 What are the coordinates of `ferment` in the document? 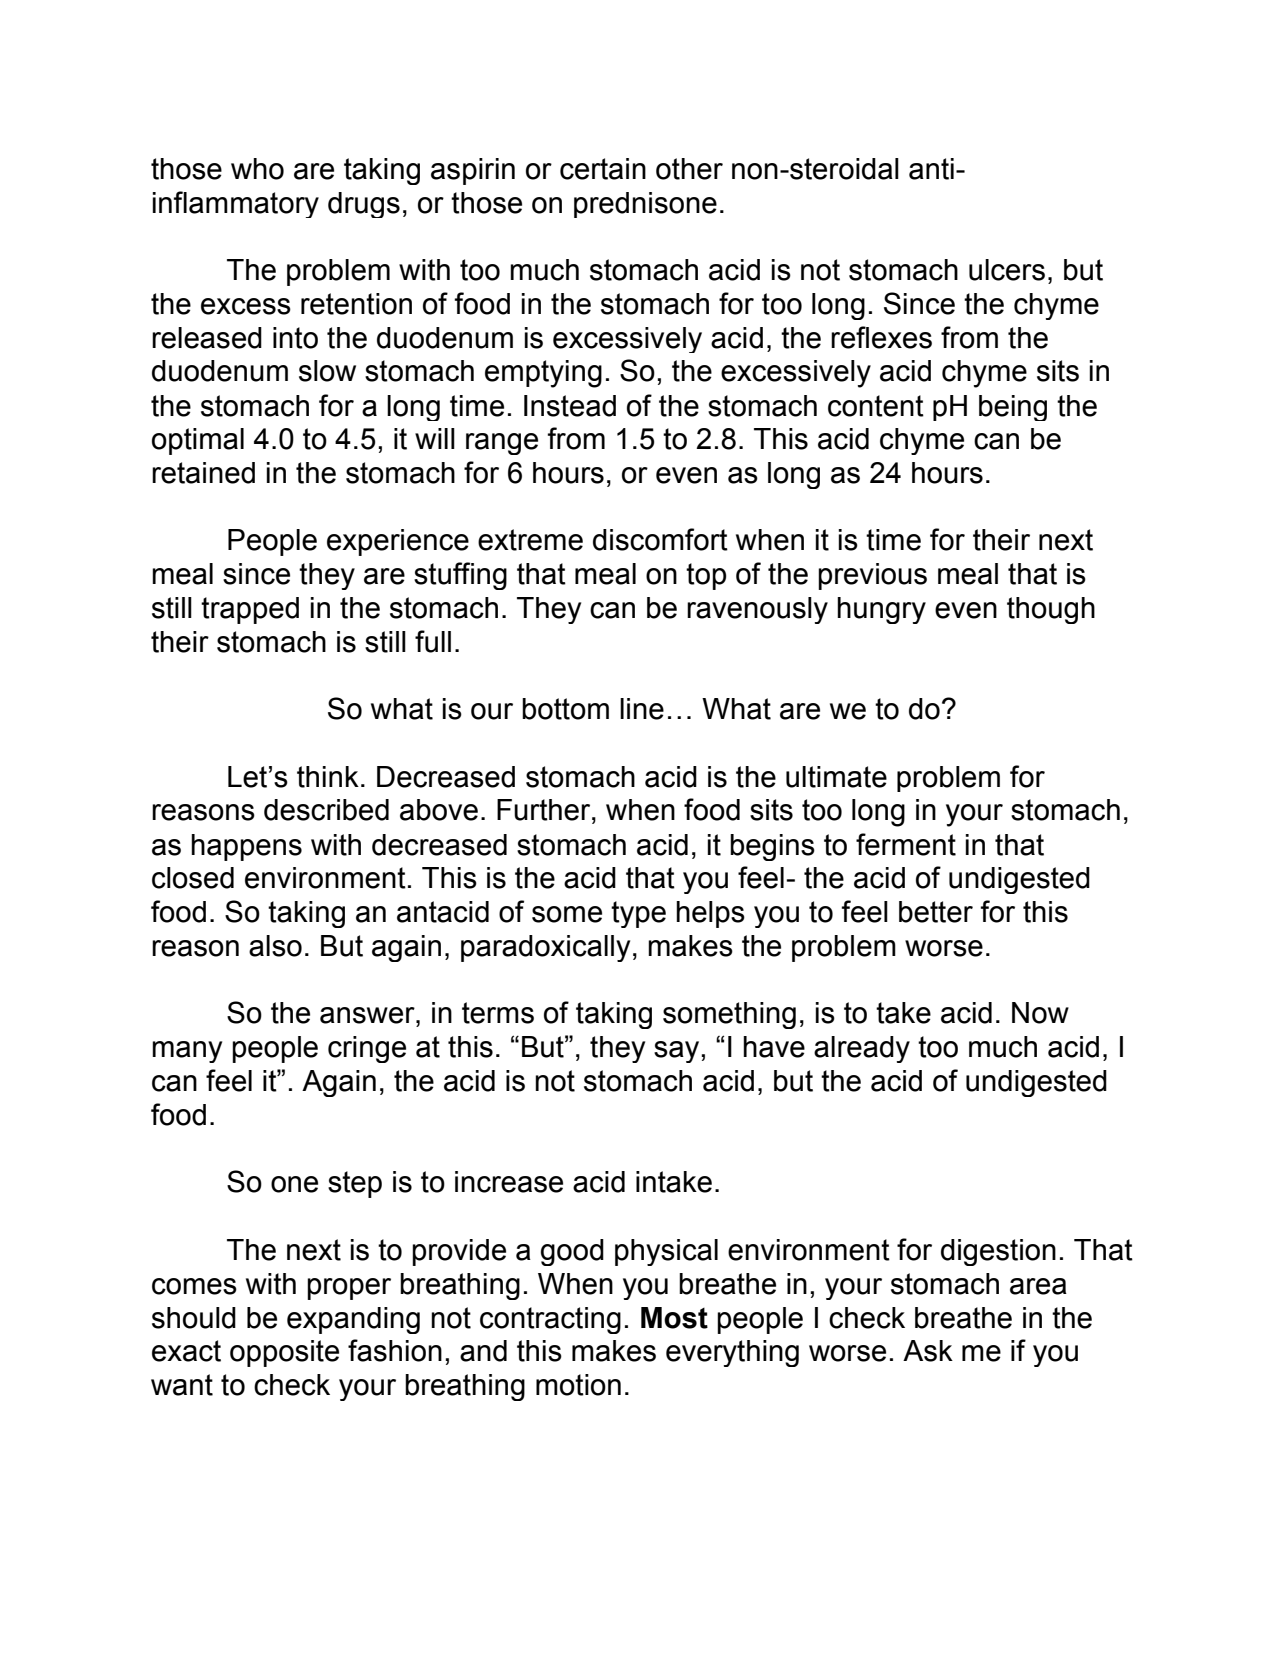 It's located at (906, 844).
